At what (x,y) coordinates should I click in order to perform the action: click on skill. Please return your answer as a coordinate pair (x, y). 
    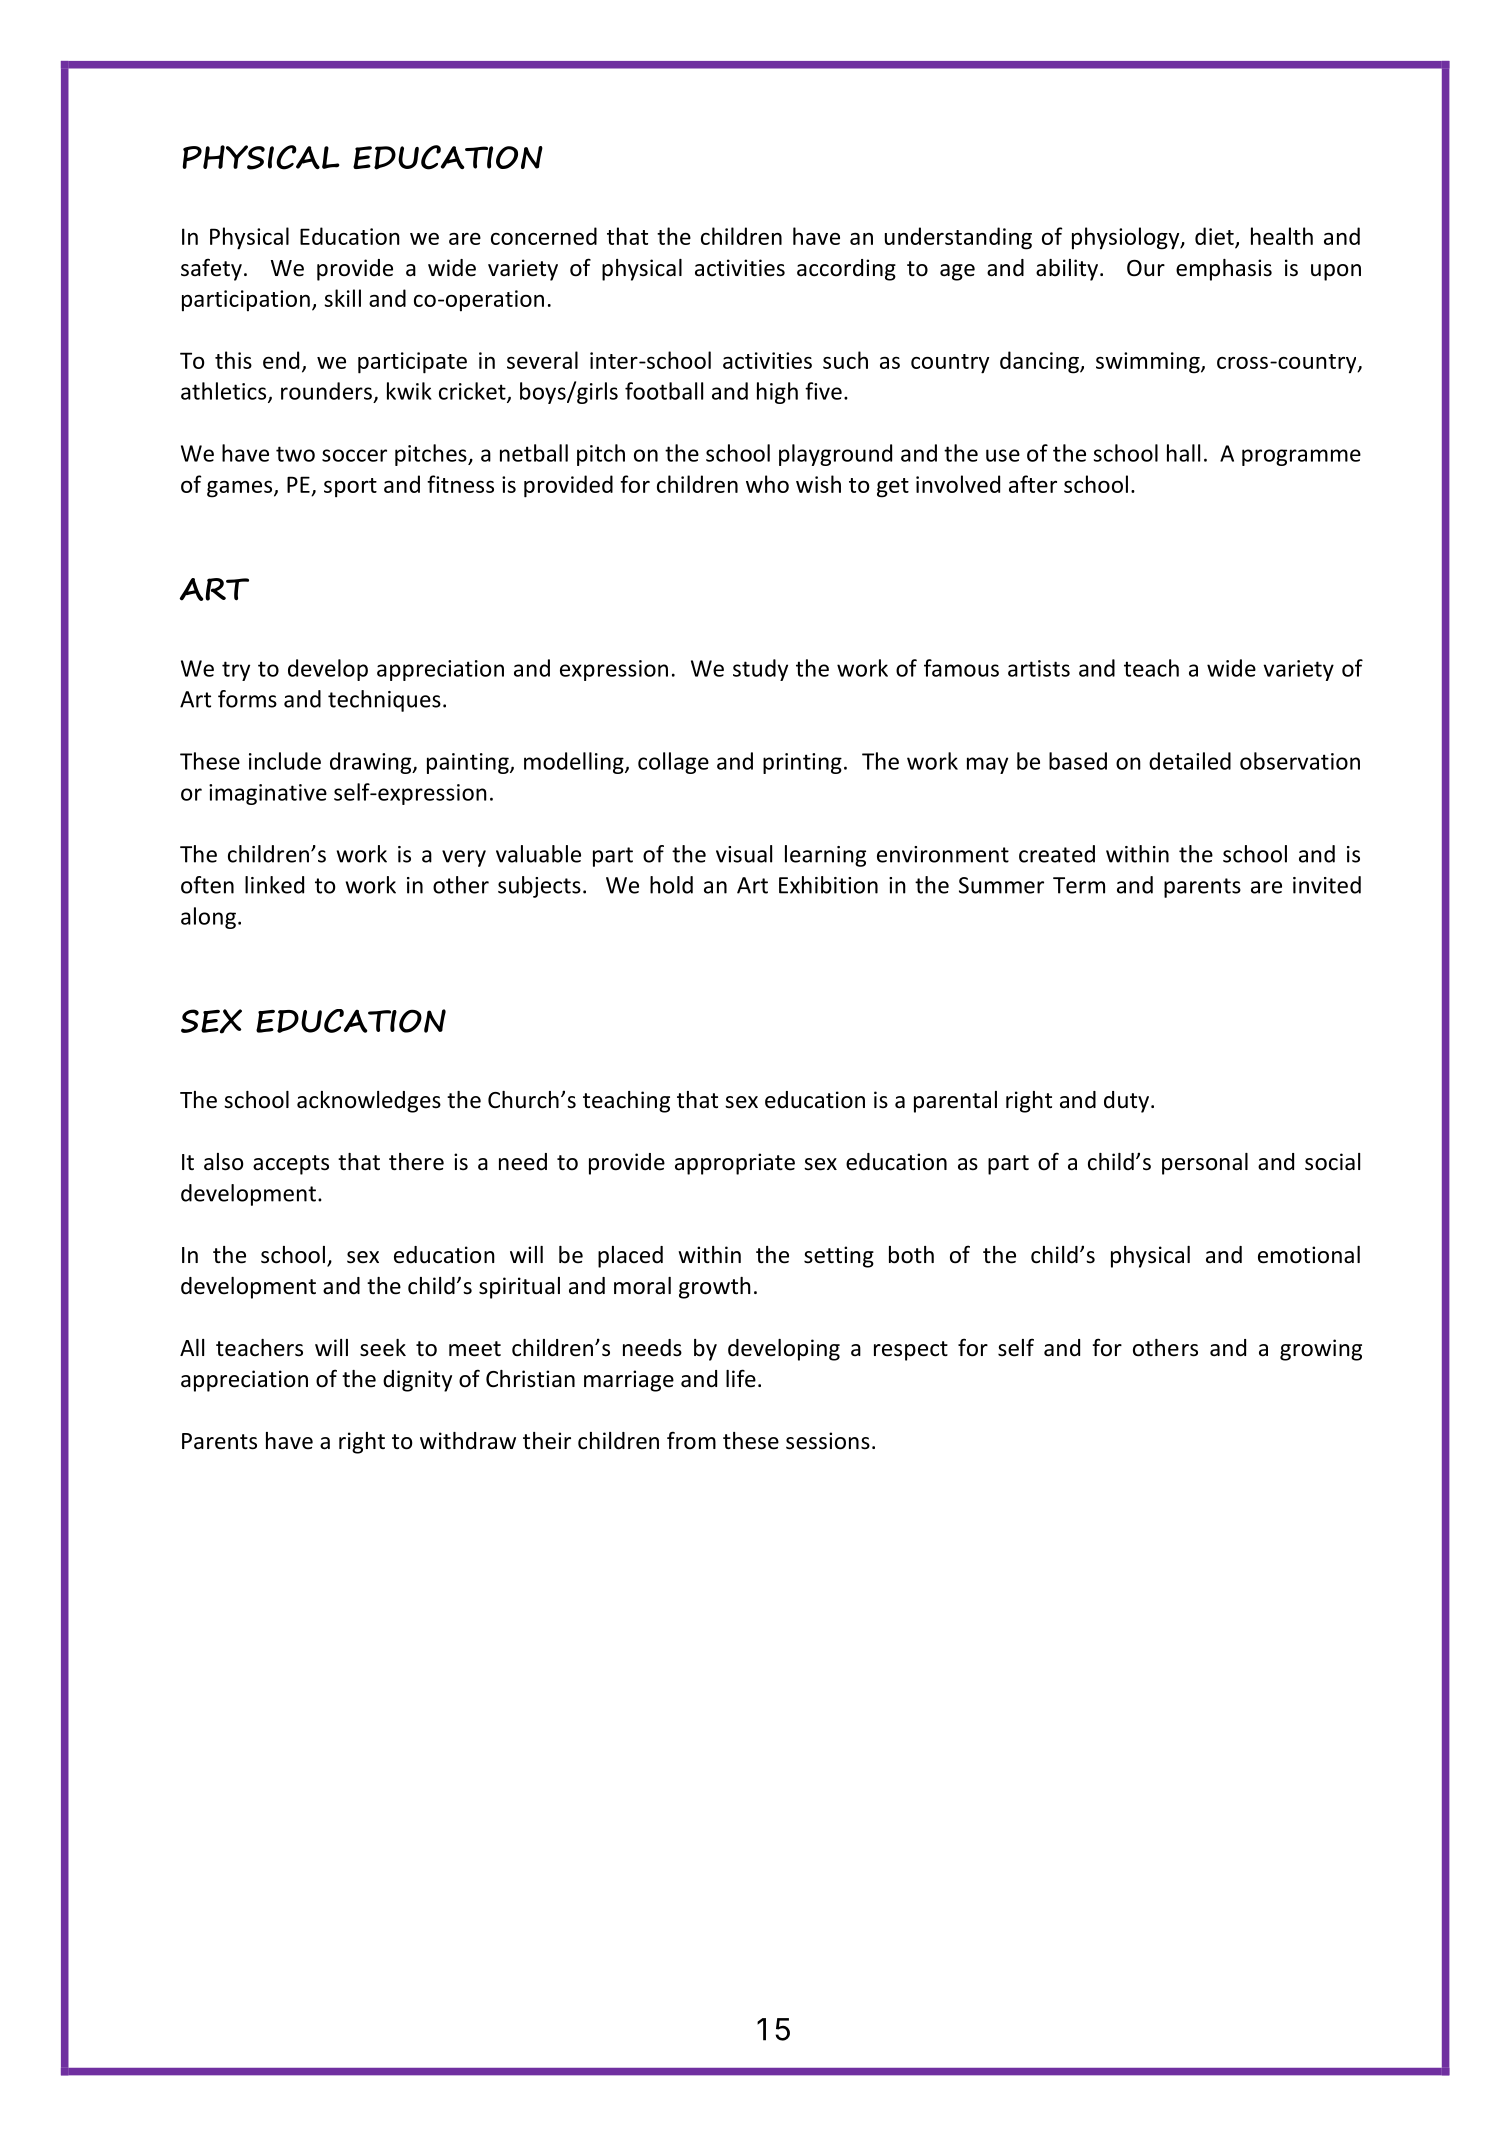
    Looking at the image, I should click on (342, 298).
